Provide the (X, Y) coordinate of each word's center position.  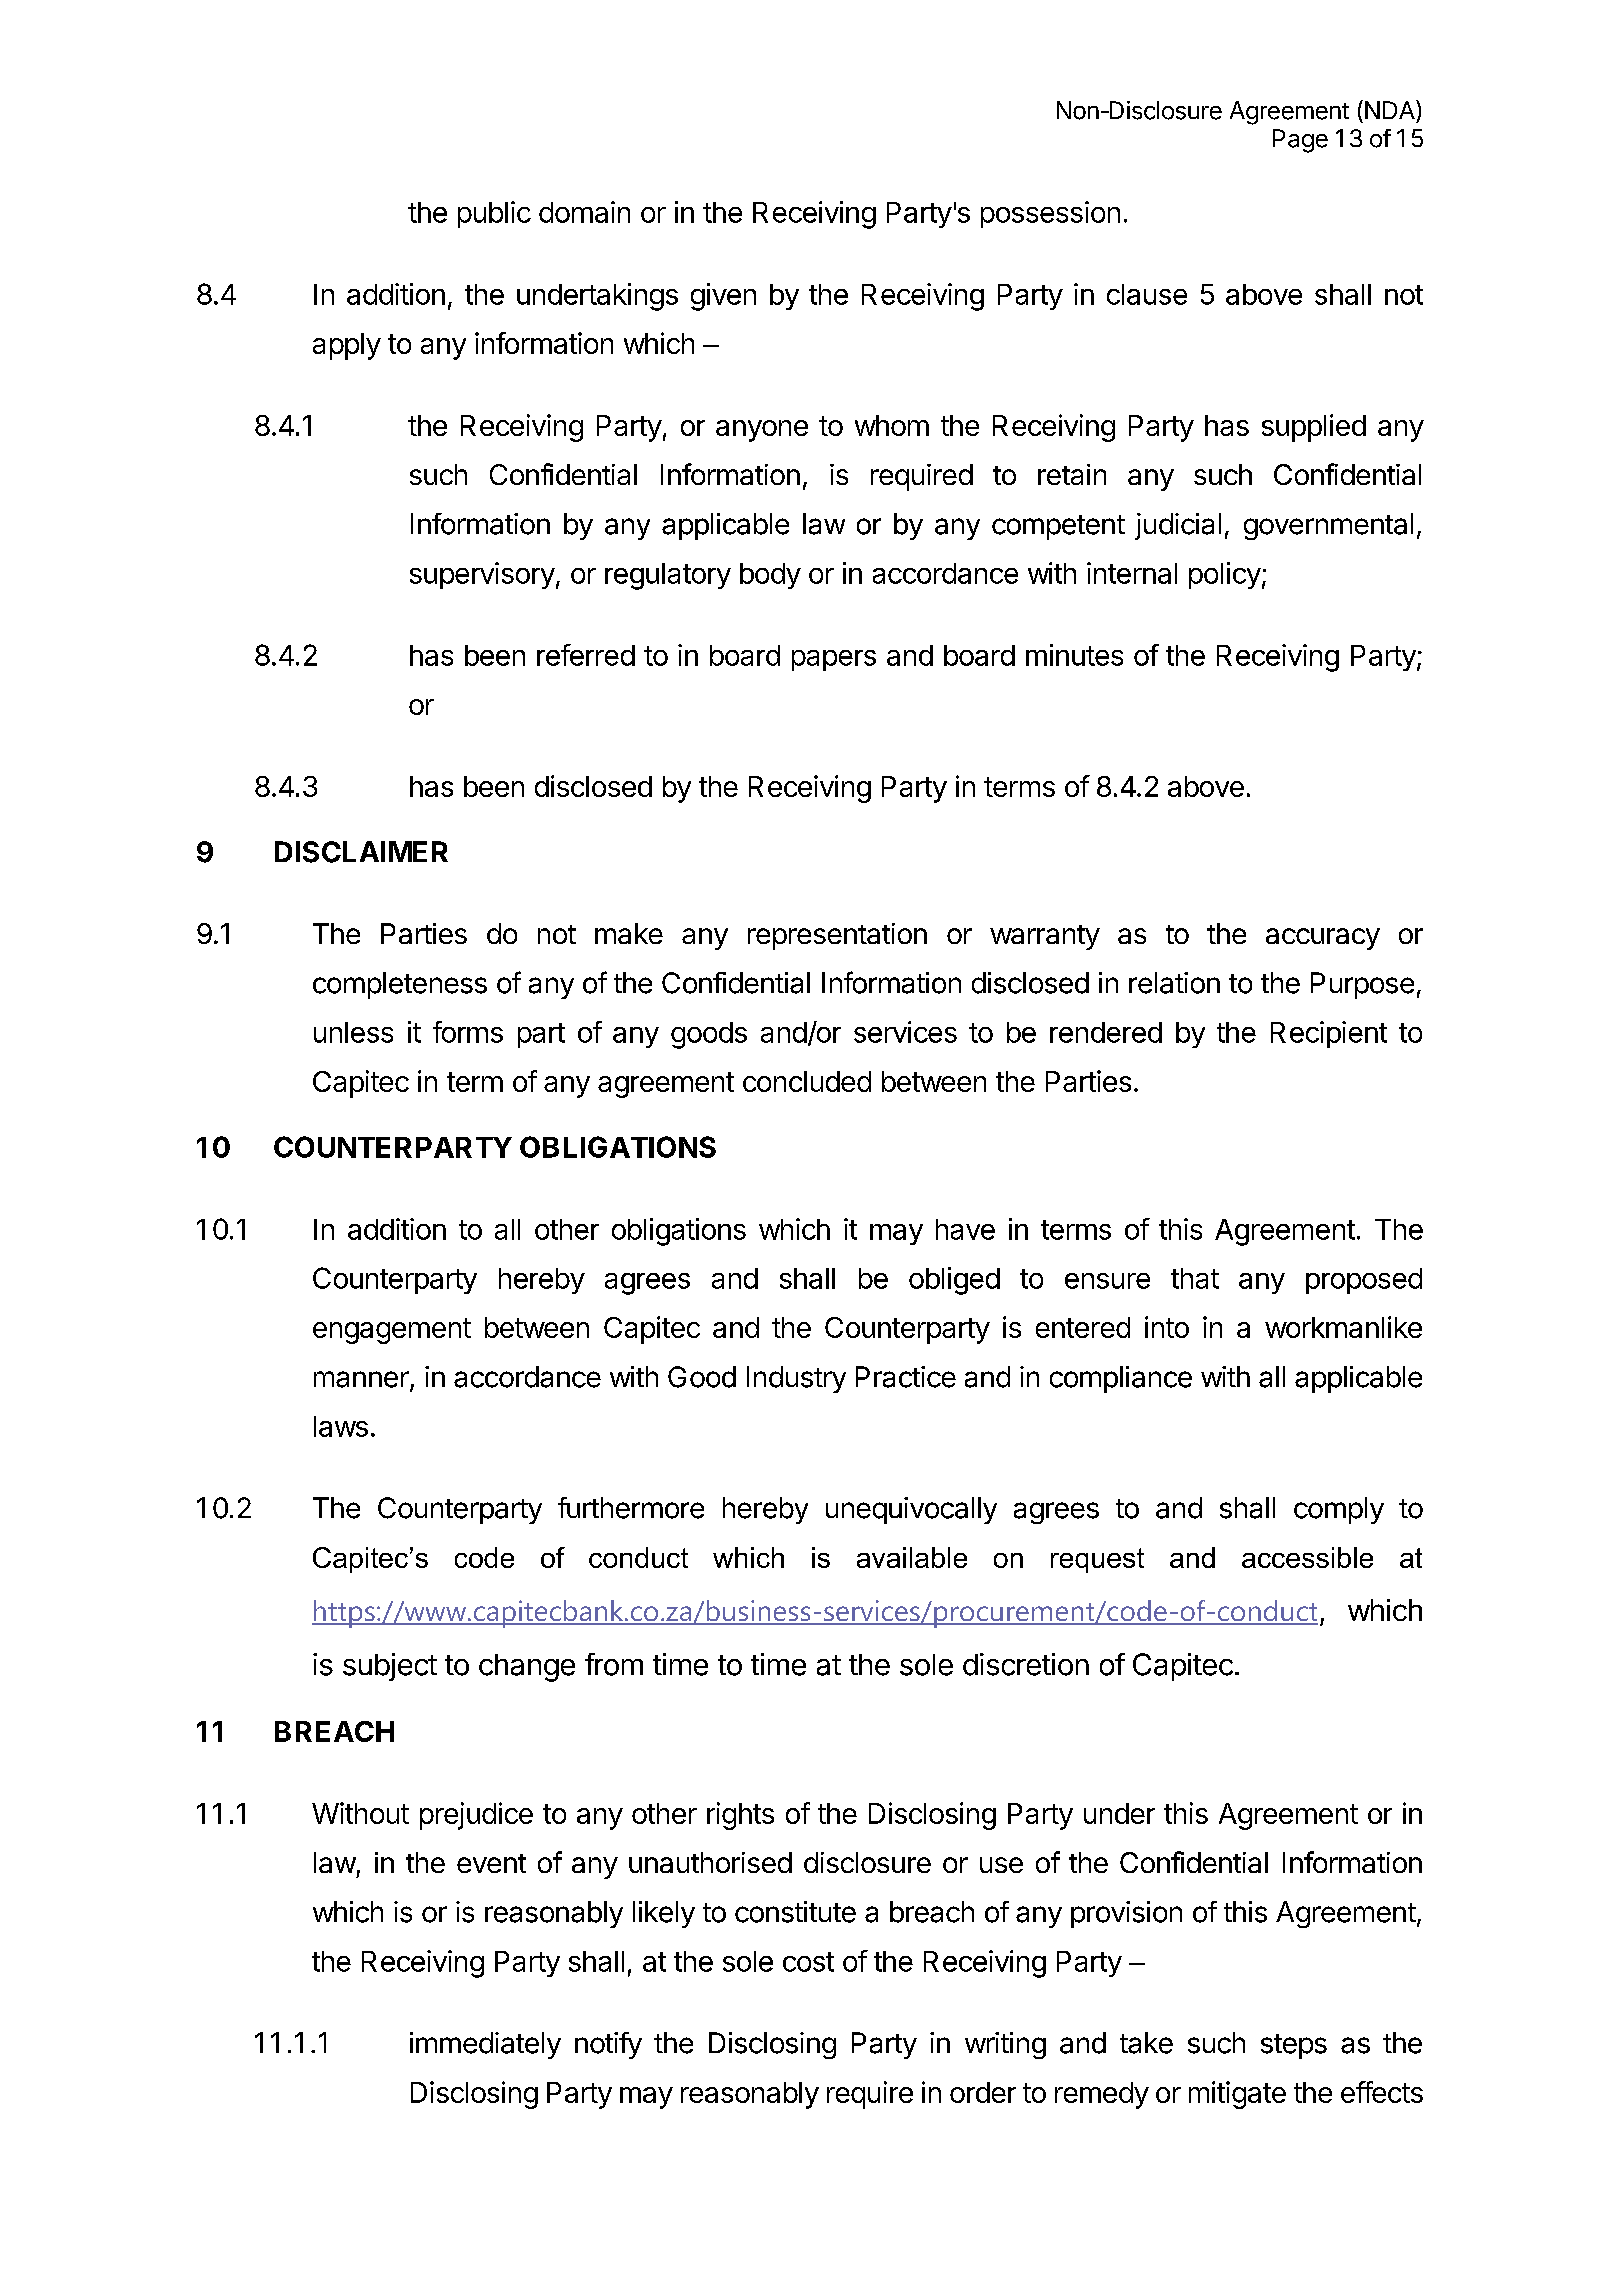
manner (362, 1380)
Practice (906, 1377)
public (494, 214)
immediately (485, 2045)
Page (1300, 141)
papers (834, 660)
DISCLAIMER (361, 852)
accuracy (1323, 939)
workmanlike (1343, 1327)
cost (808, 1962)
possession (1050, 214)
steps (1294, 2046)
